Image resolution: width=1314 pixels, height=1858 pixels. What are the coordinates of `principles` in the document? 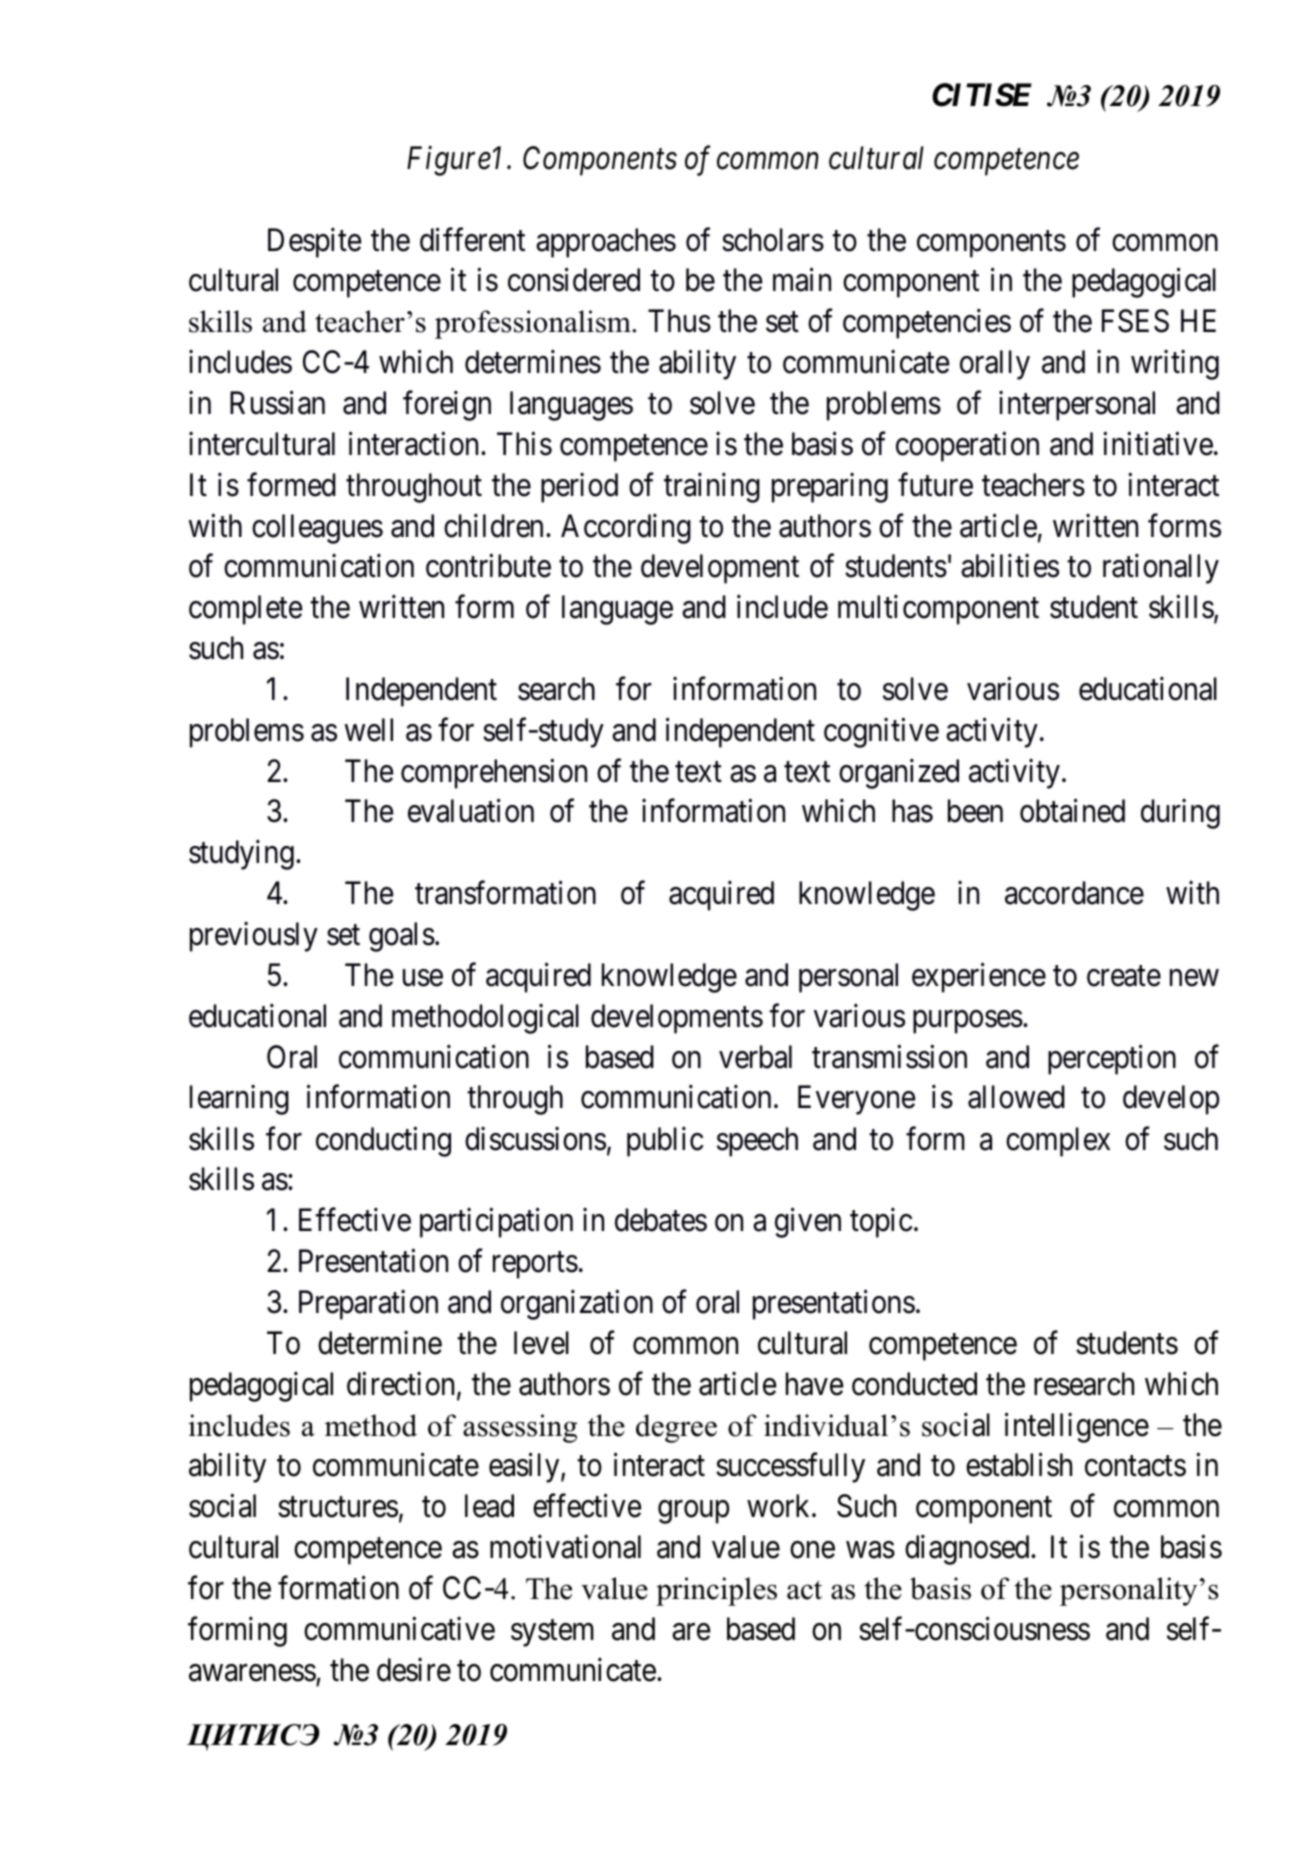 It's located at (716, 1591).
